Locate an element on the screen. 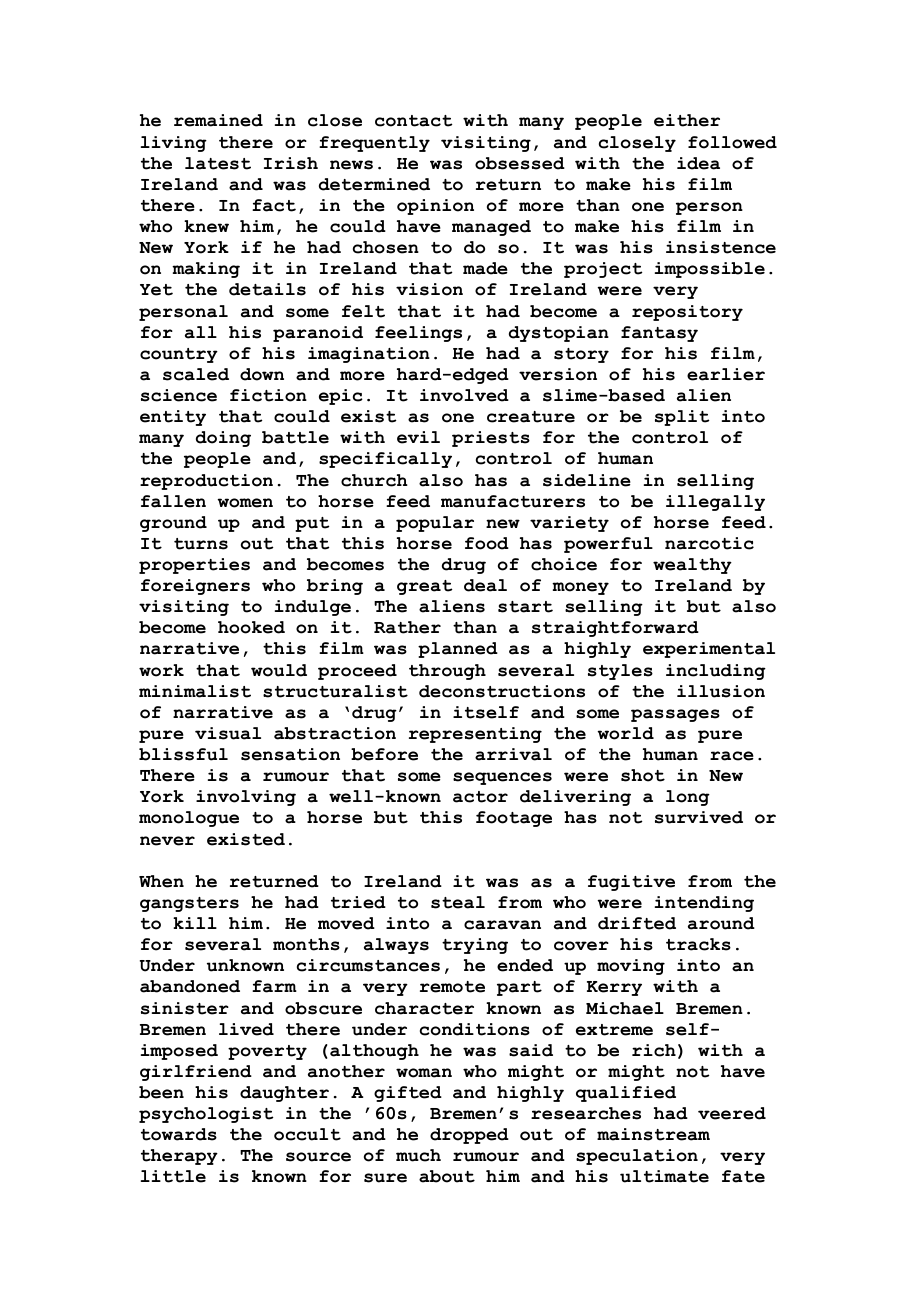 The height and width of the screenshot is (1308, 924). steal is located at coordinates (458, 902).
